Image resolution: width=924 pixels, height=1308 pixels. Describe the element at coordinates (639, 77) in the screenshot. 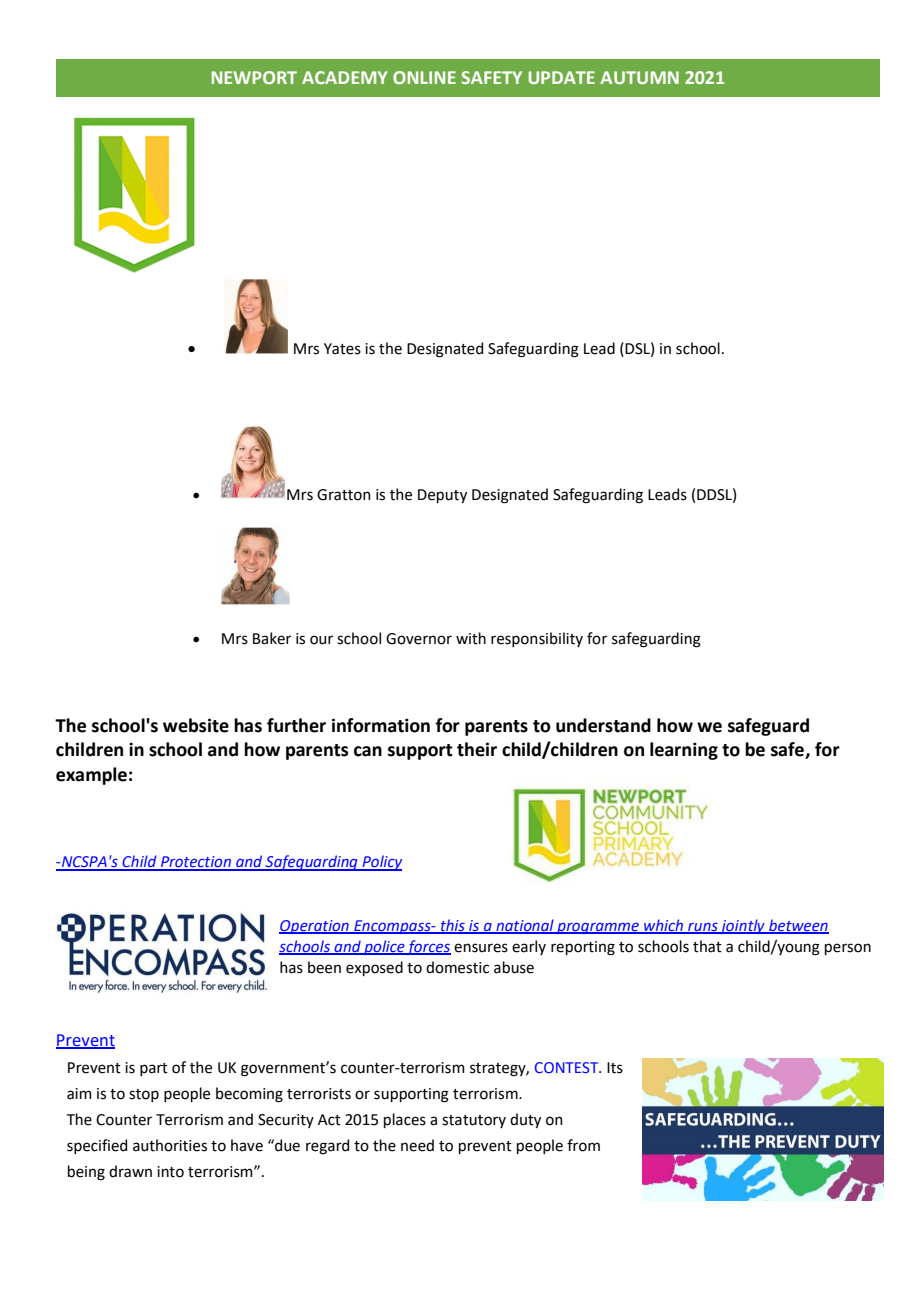

I see `AUTUMN` at that location.
